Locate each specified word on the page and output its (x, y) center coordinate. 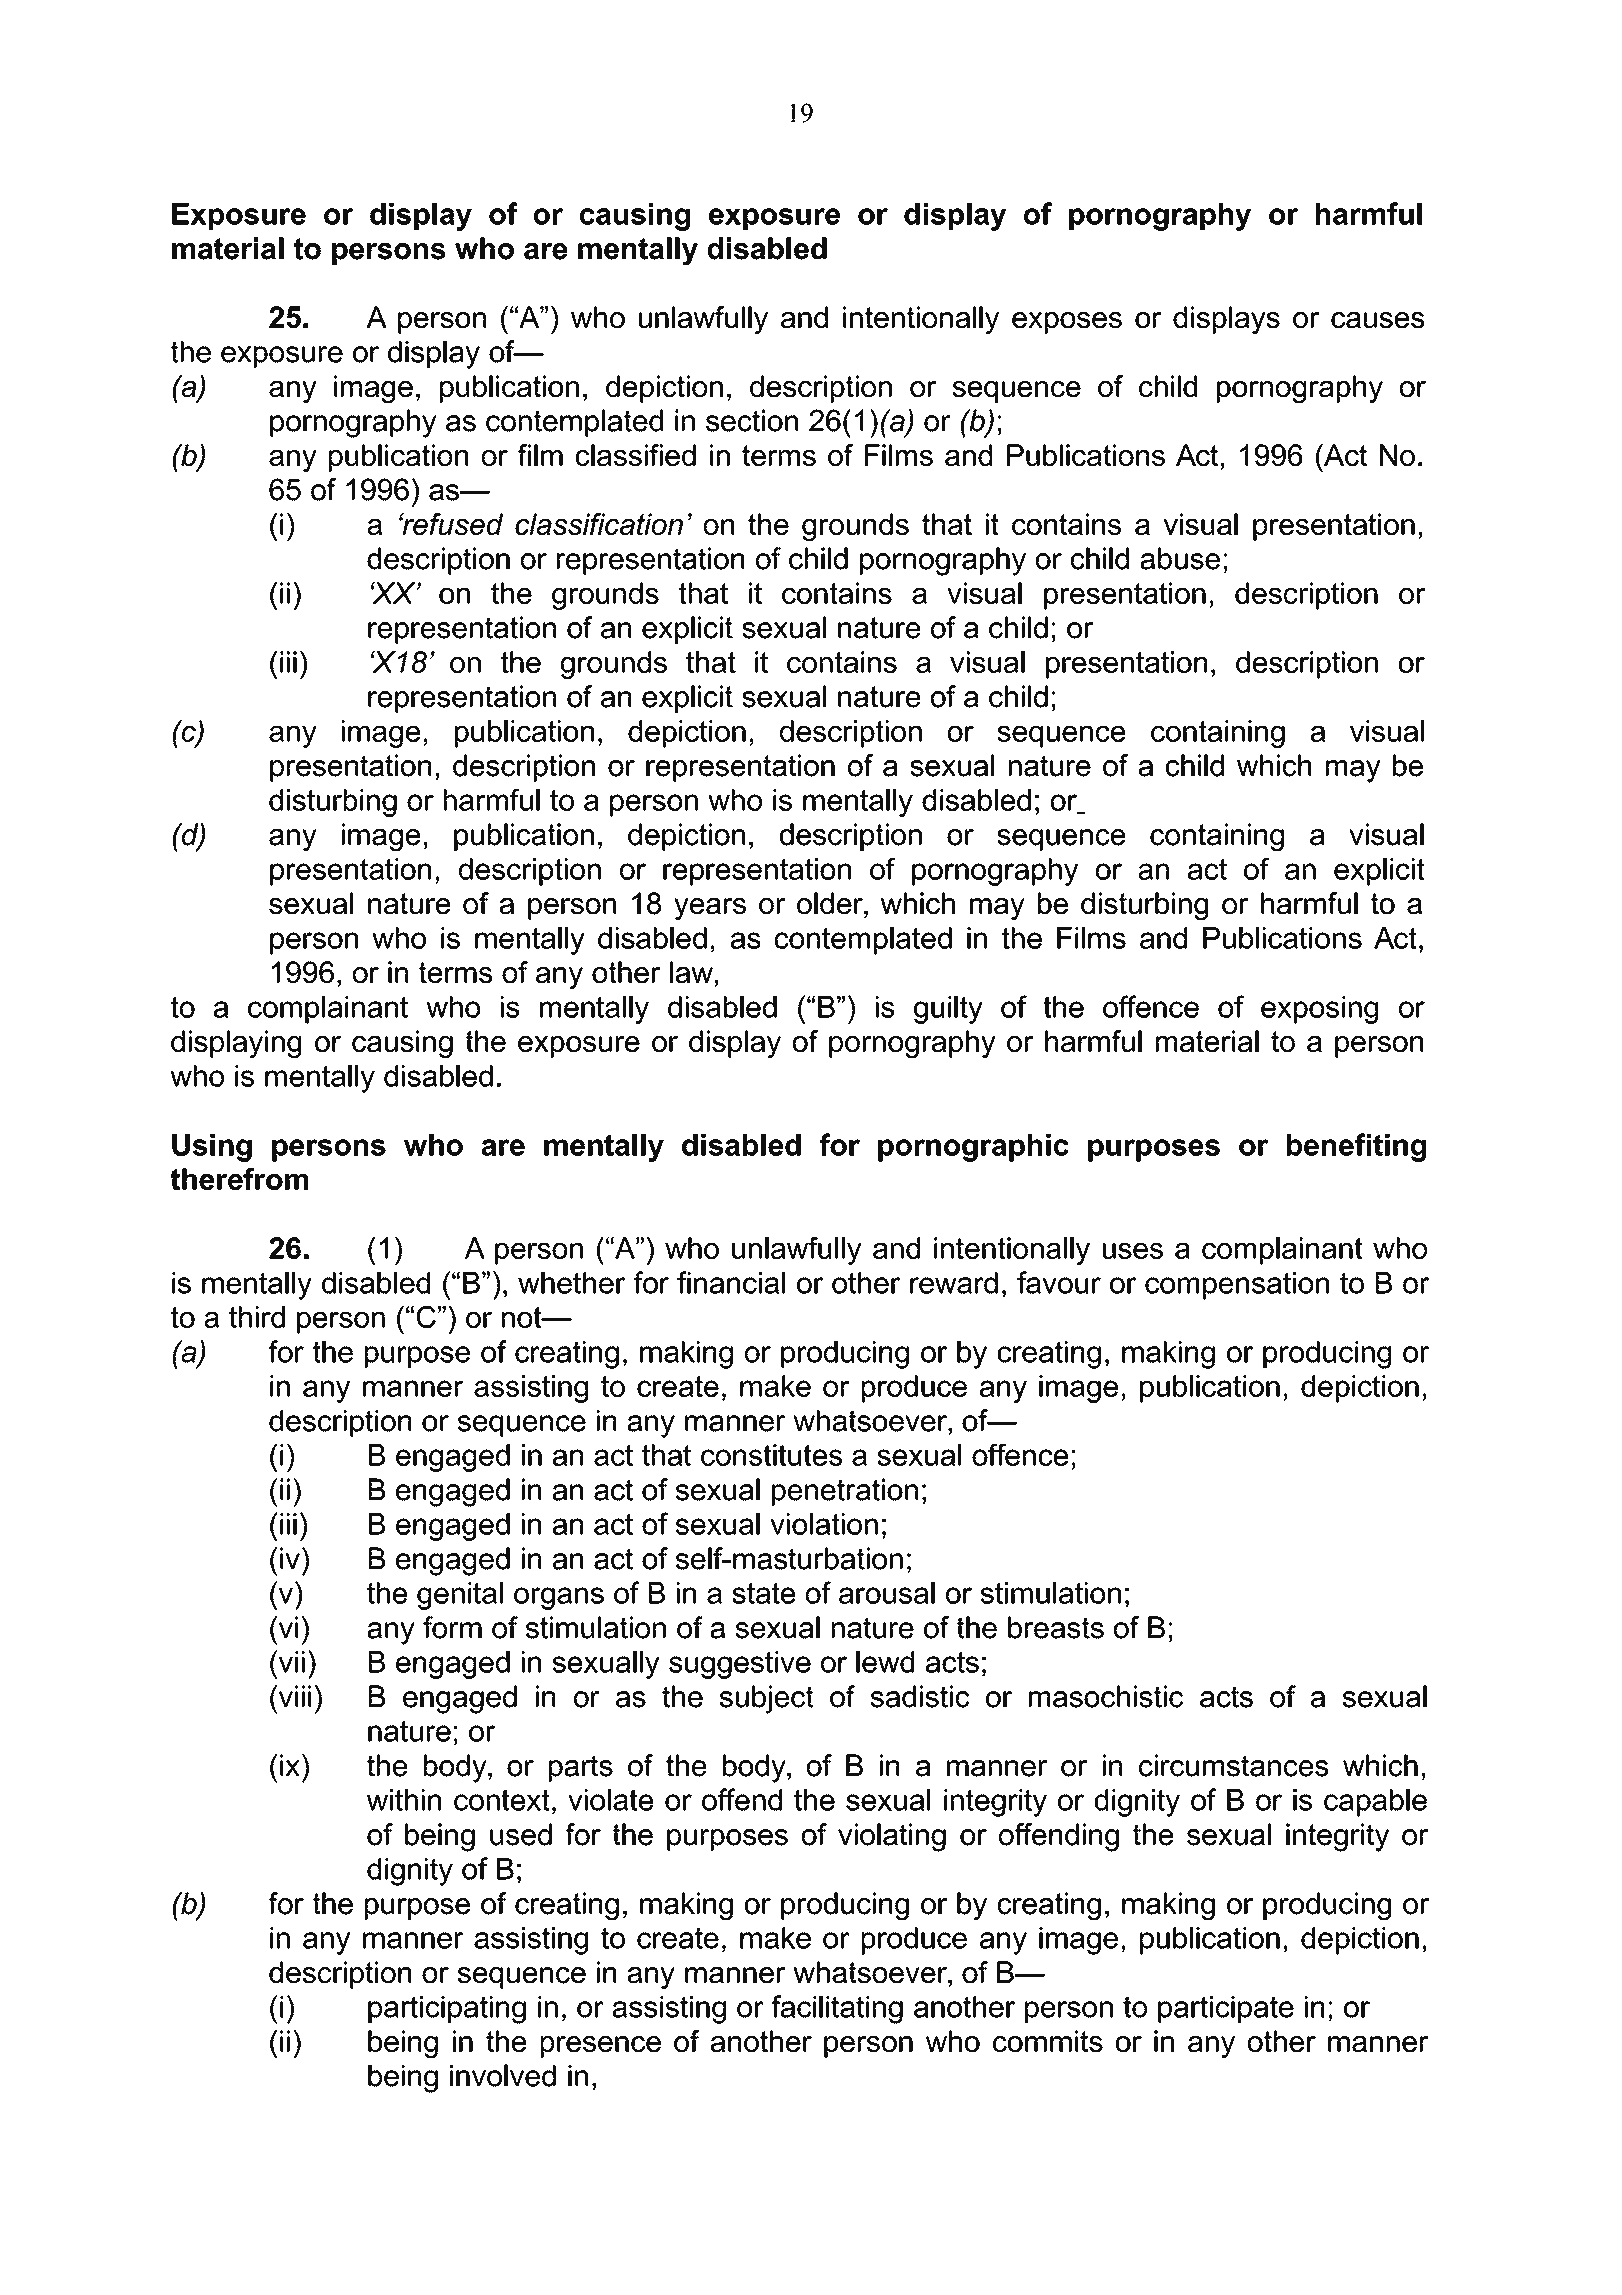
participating (447, 2010)
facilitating (837, 2009)
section (752, 420)
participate (1226, 2009)
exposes (1067, 323)
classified (636, 455)
